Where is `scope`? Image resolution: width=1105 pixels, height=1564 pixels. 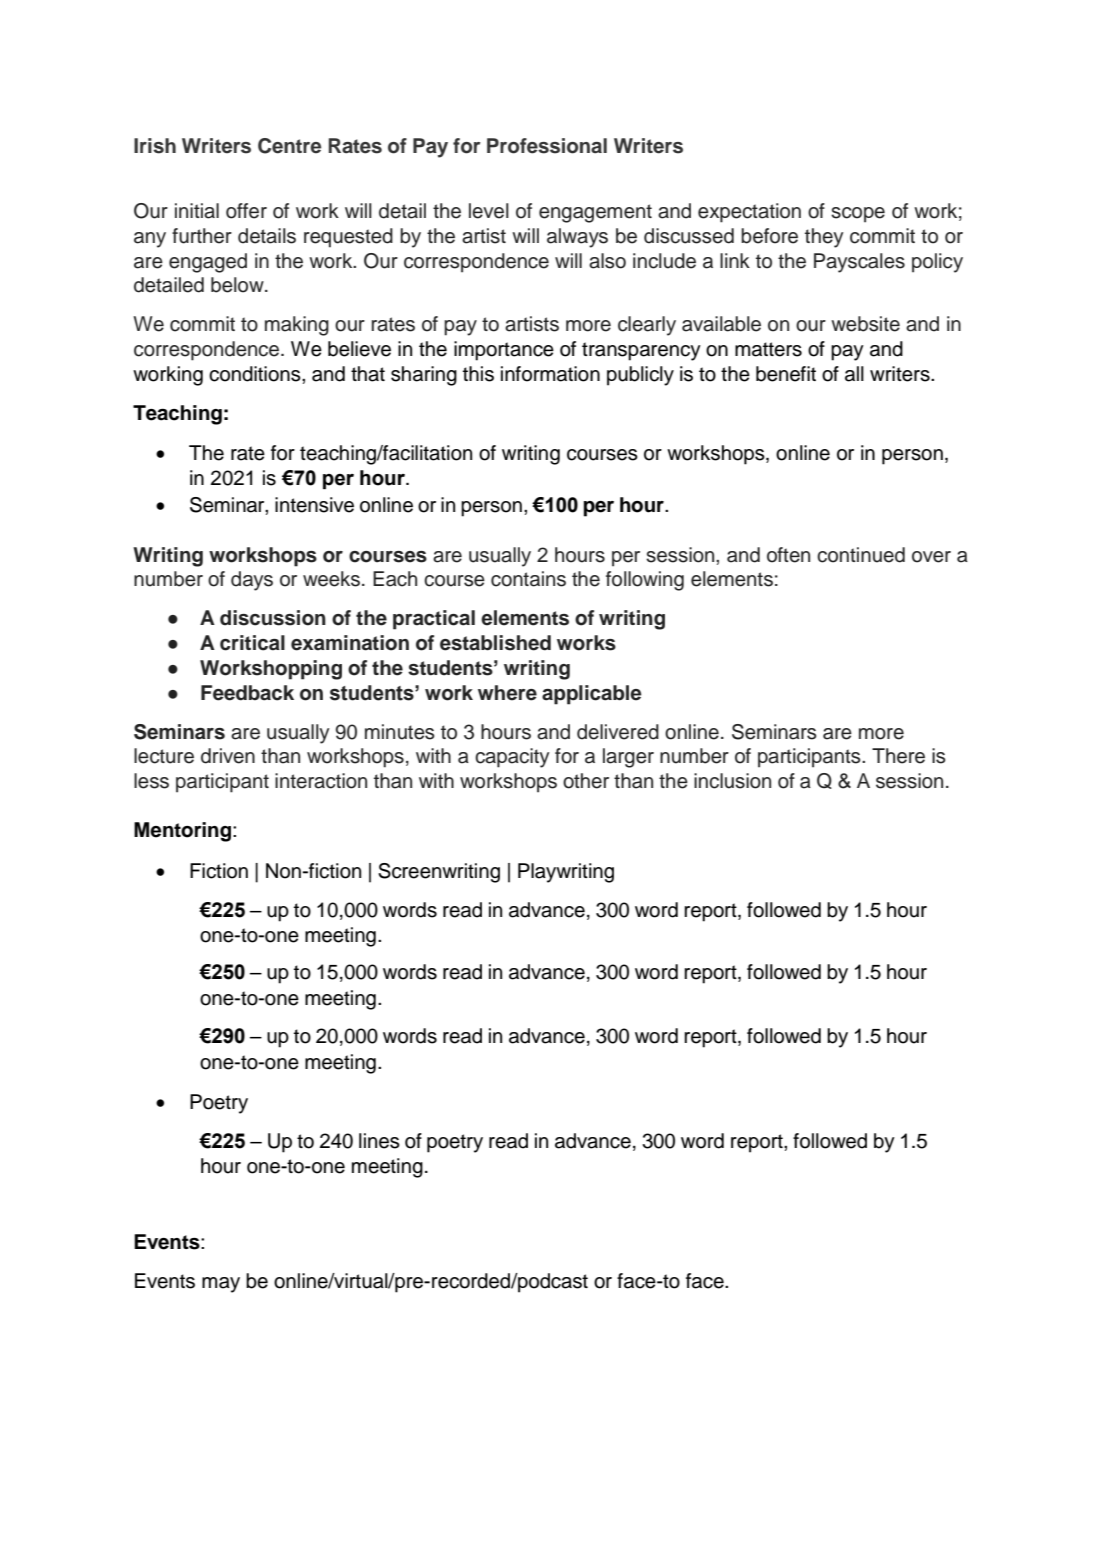
scope is located at coordinates (858, 215).
